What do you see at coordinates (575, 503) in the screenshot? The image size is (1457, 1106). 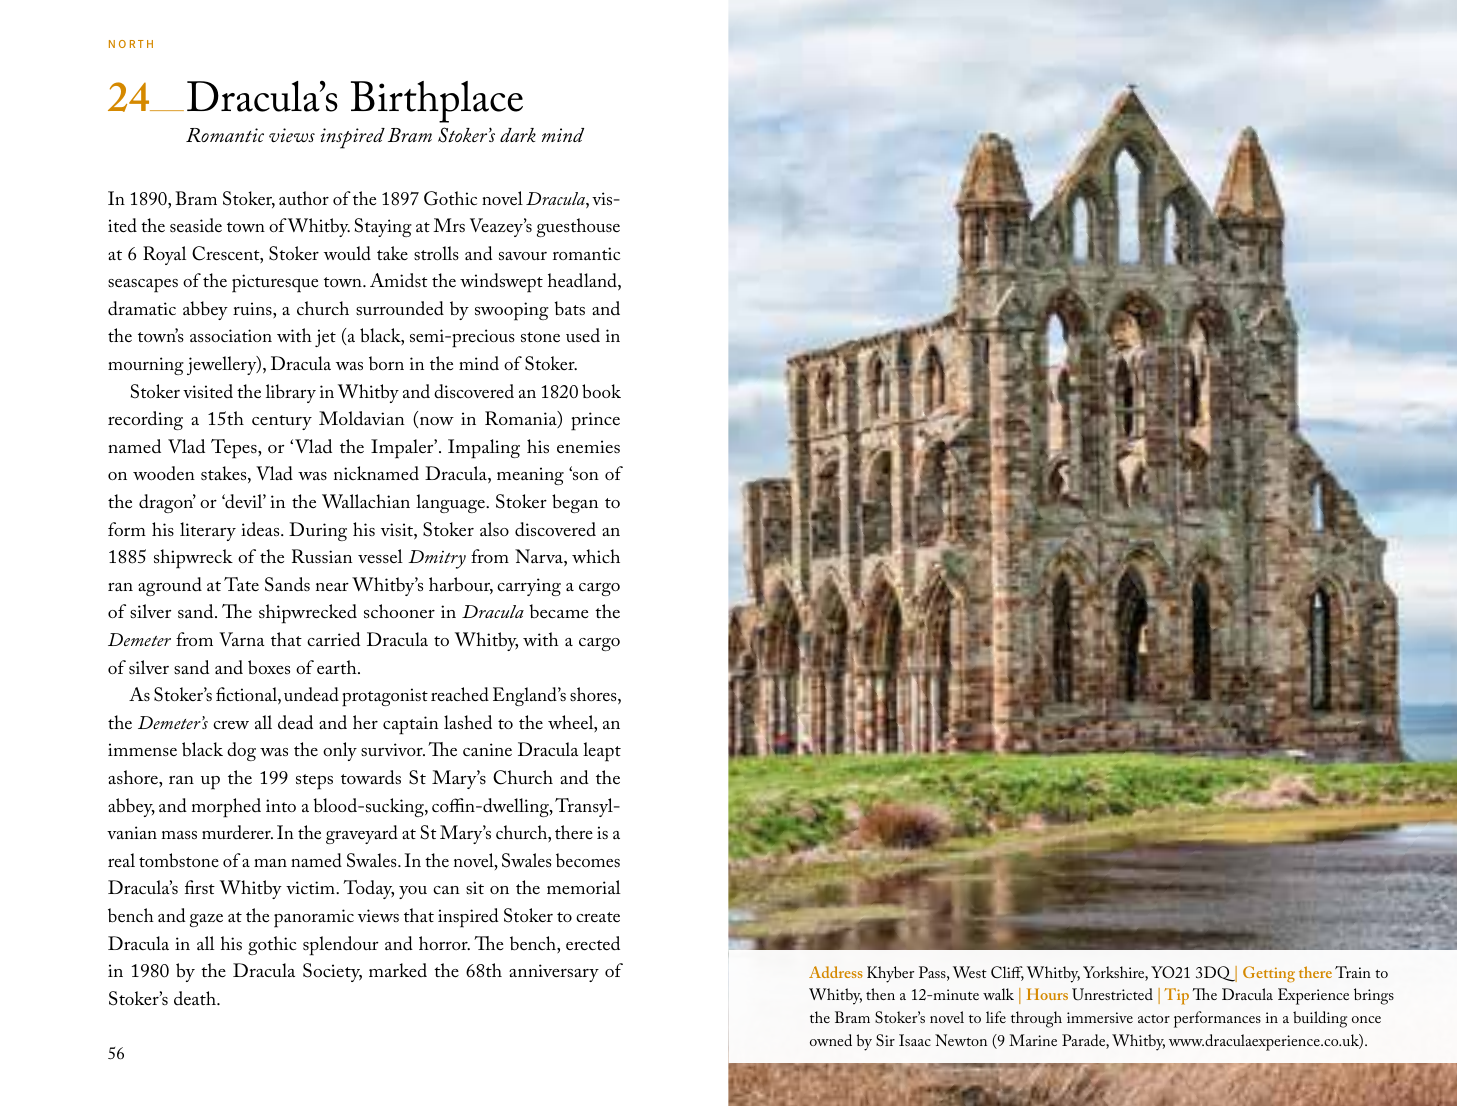 I see `began` at bounding box center [575, 503].
